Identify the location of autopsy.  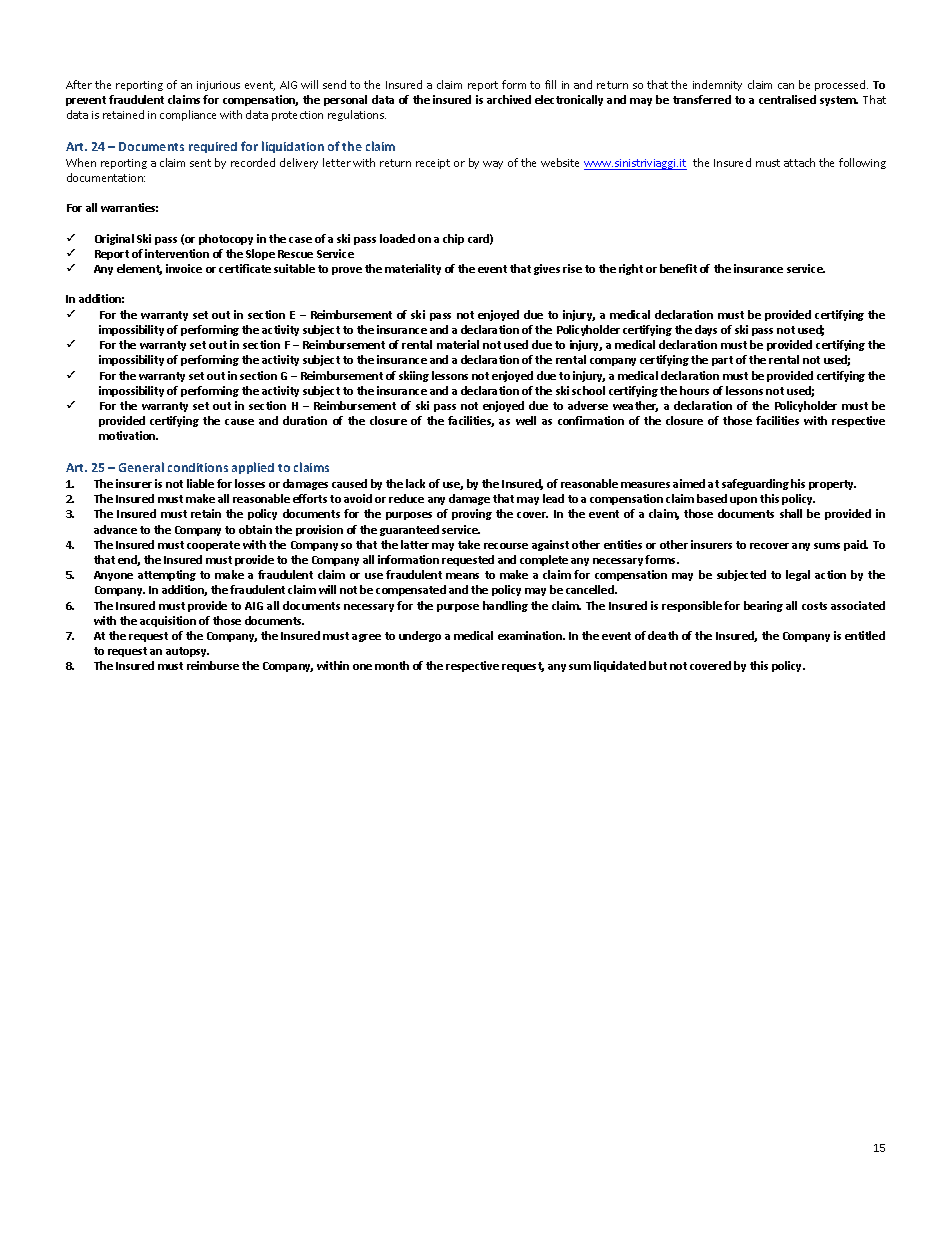
(187, 652).
